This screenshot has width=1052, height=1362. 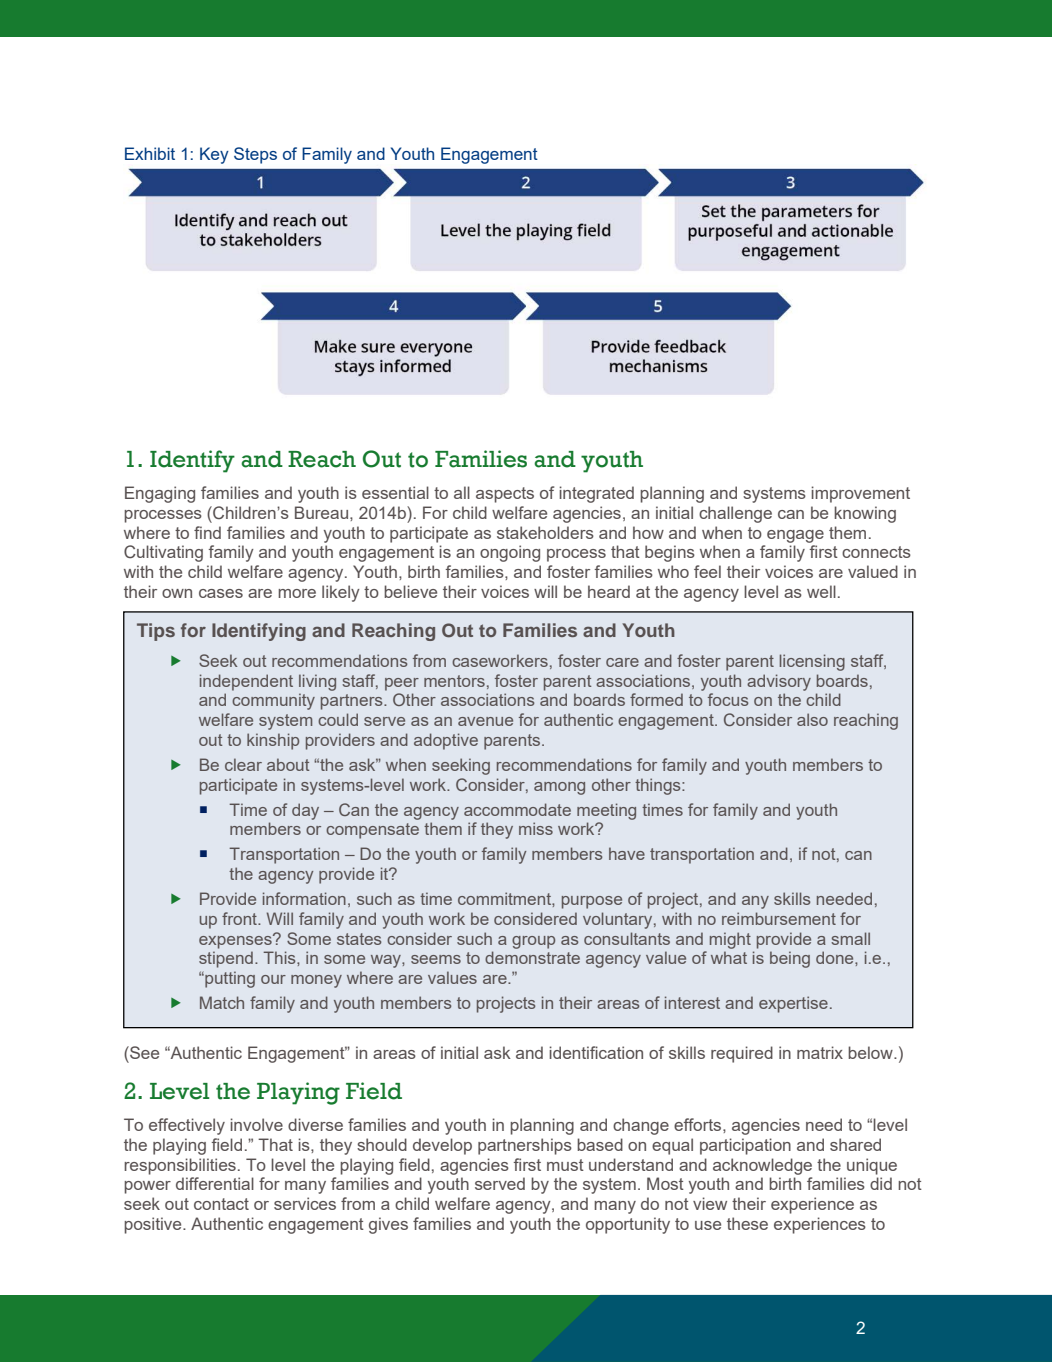 I want to click on putting, so click(x=229, y=979).
